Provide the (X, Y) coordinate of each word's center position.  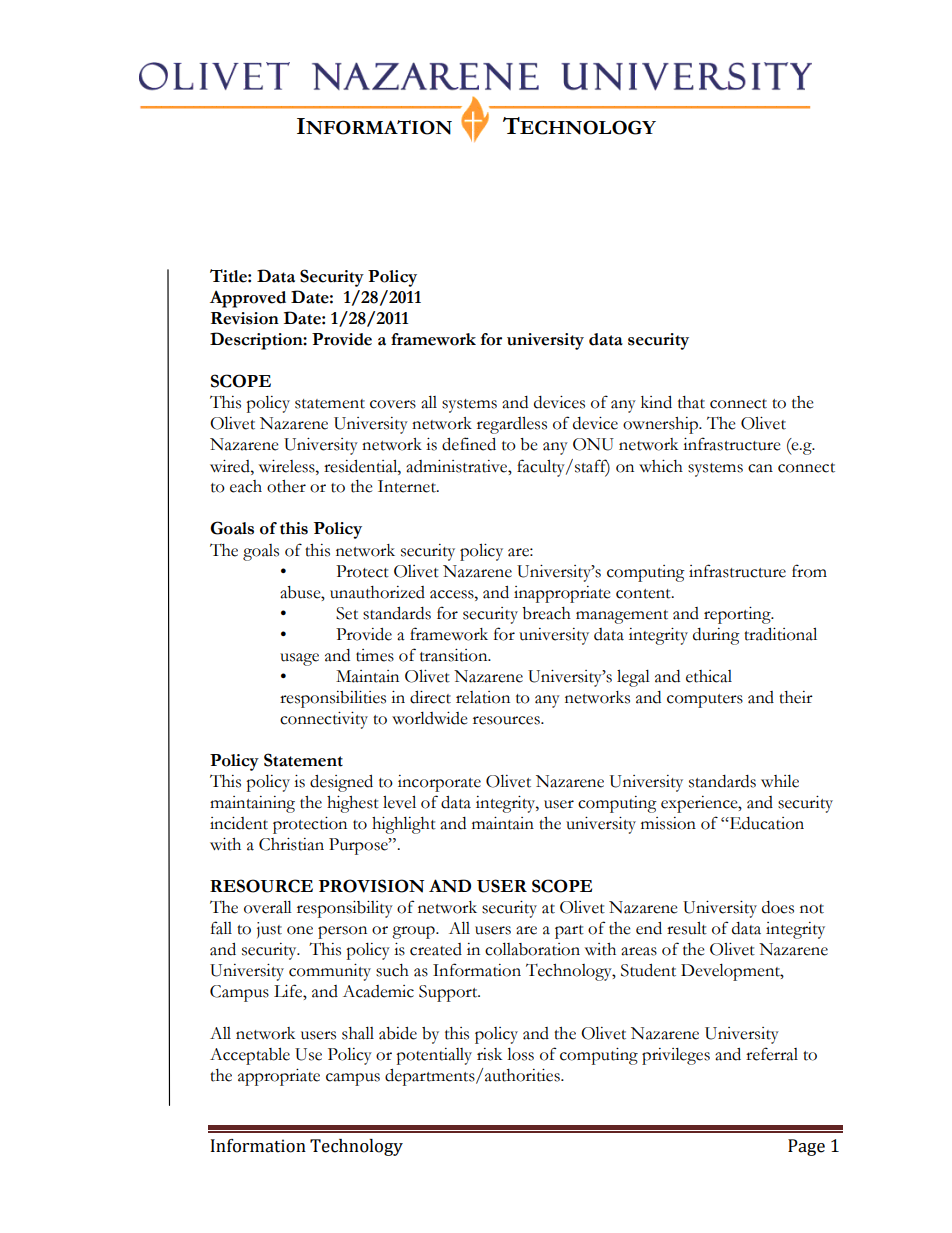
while (780, 781)
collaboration (532, 949)
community (330, 972)
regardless (512, 425)
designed (341, 783)
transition (455, 655)
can (760, 468)
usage (299, 659)
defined (469, 444)
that (691, 402)
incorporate (439, 783)
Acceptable (250, 1056)
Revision (245, 318)
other (286, 486)
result (687, 928)
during (716, 636)
